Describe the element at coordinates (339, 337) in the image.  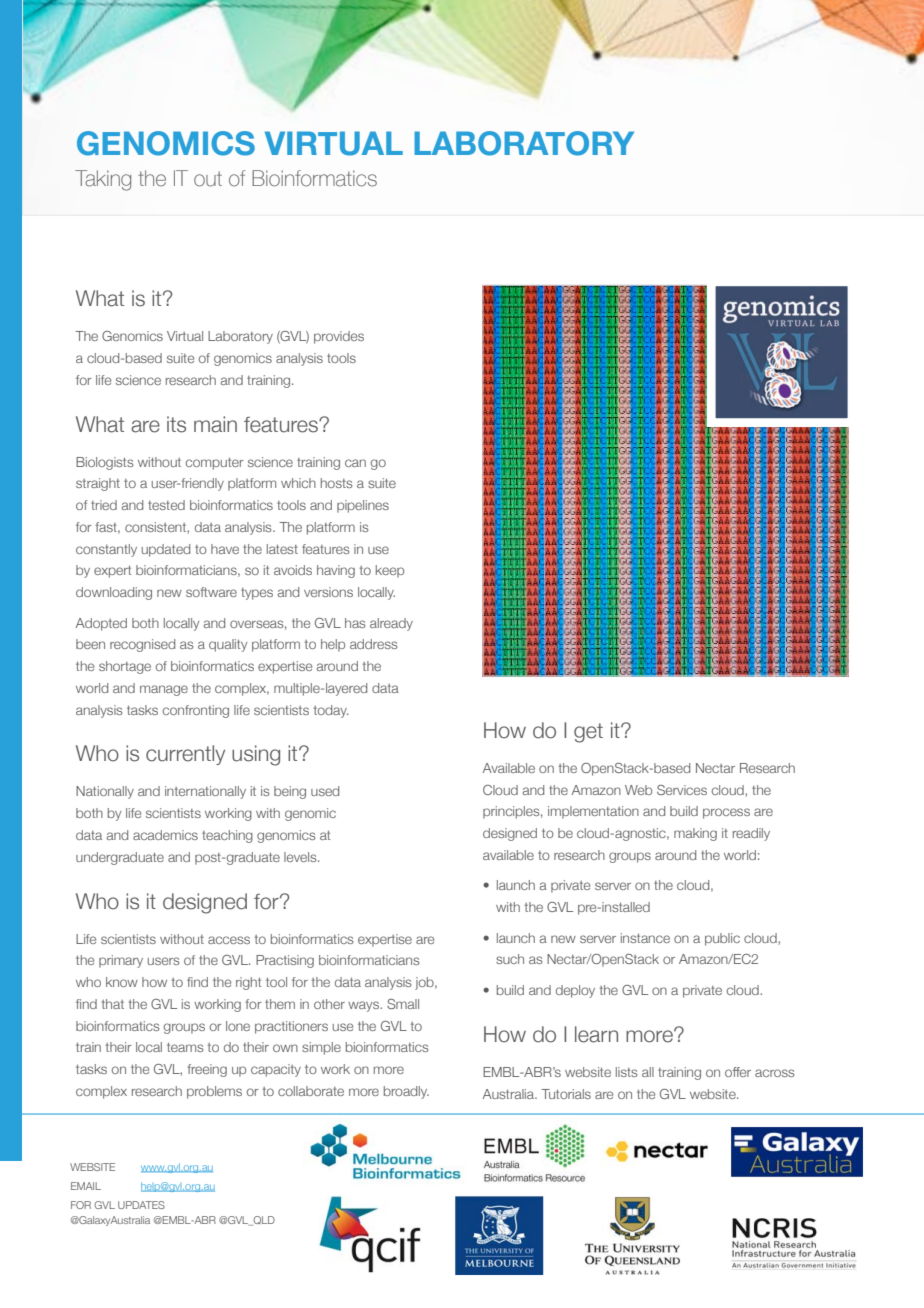
I see `provides` at that location.
